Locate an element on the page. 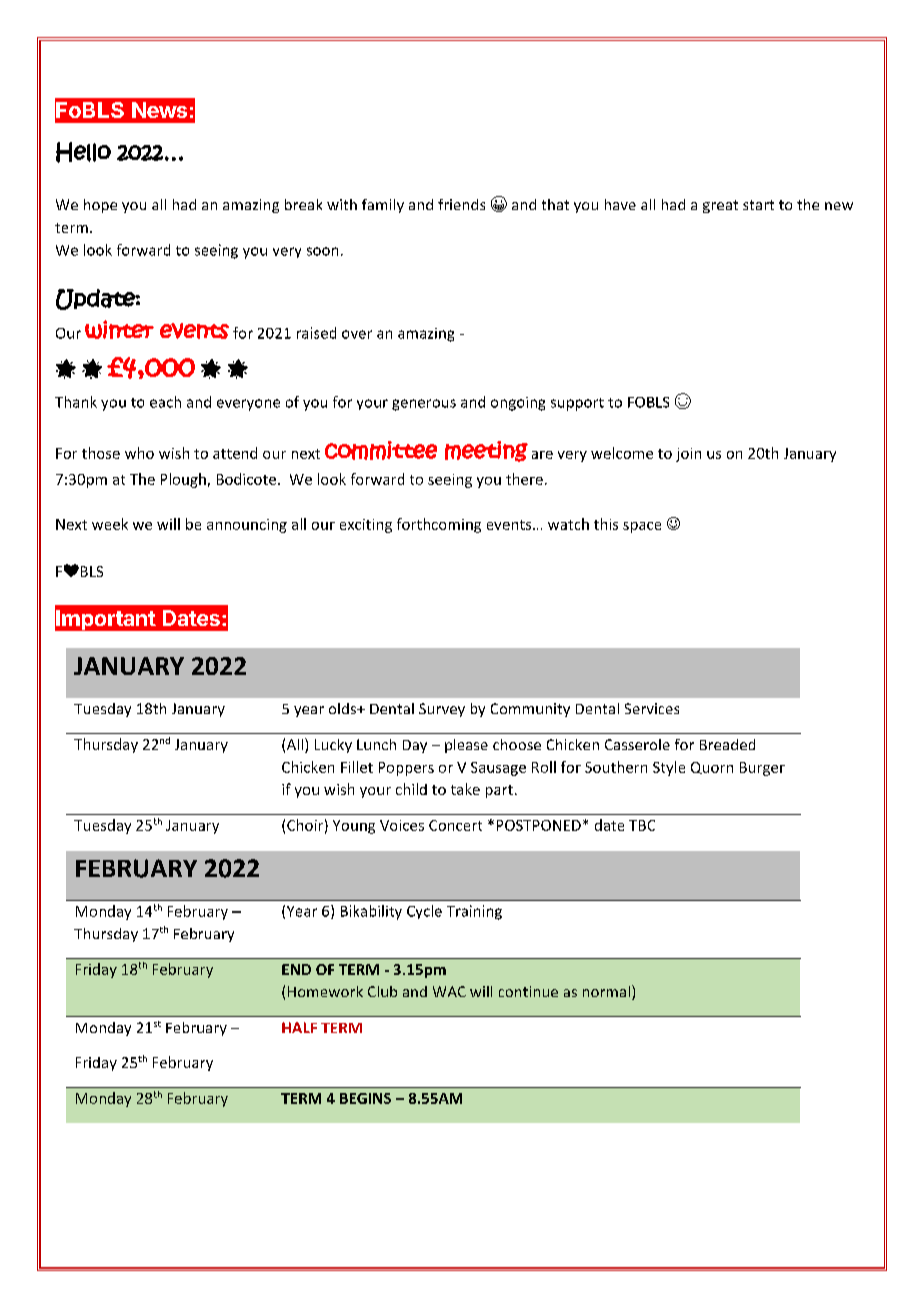  HALF is located at coordinates (299, 1027).
